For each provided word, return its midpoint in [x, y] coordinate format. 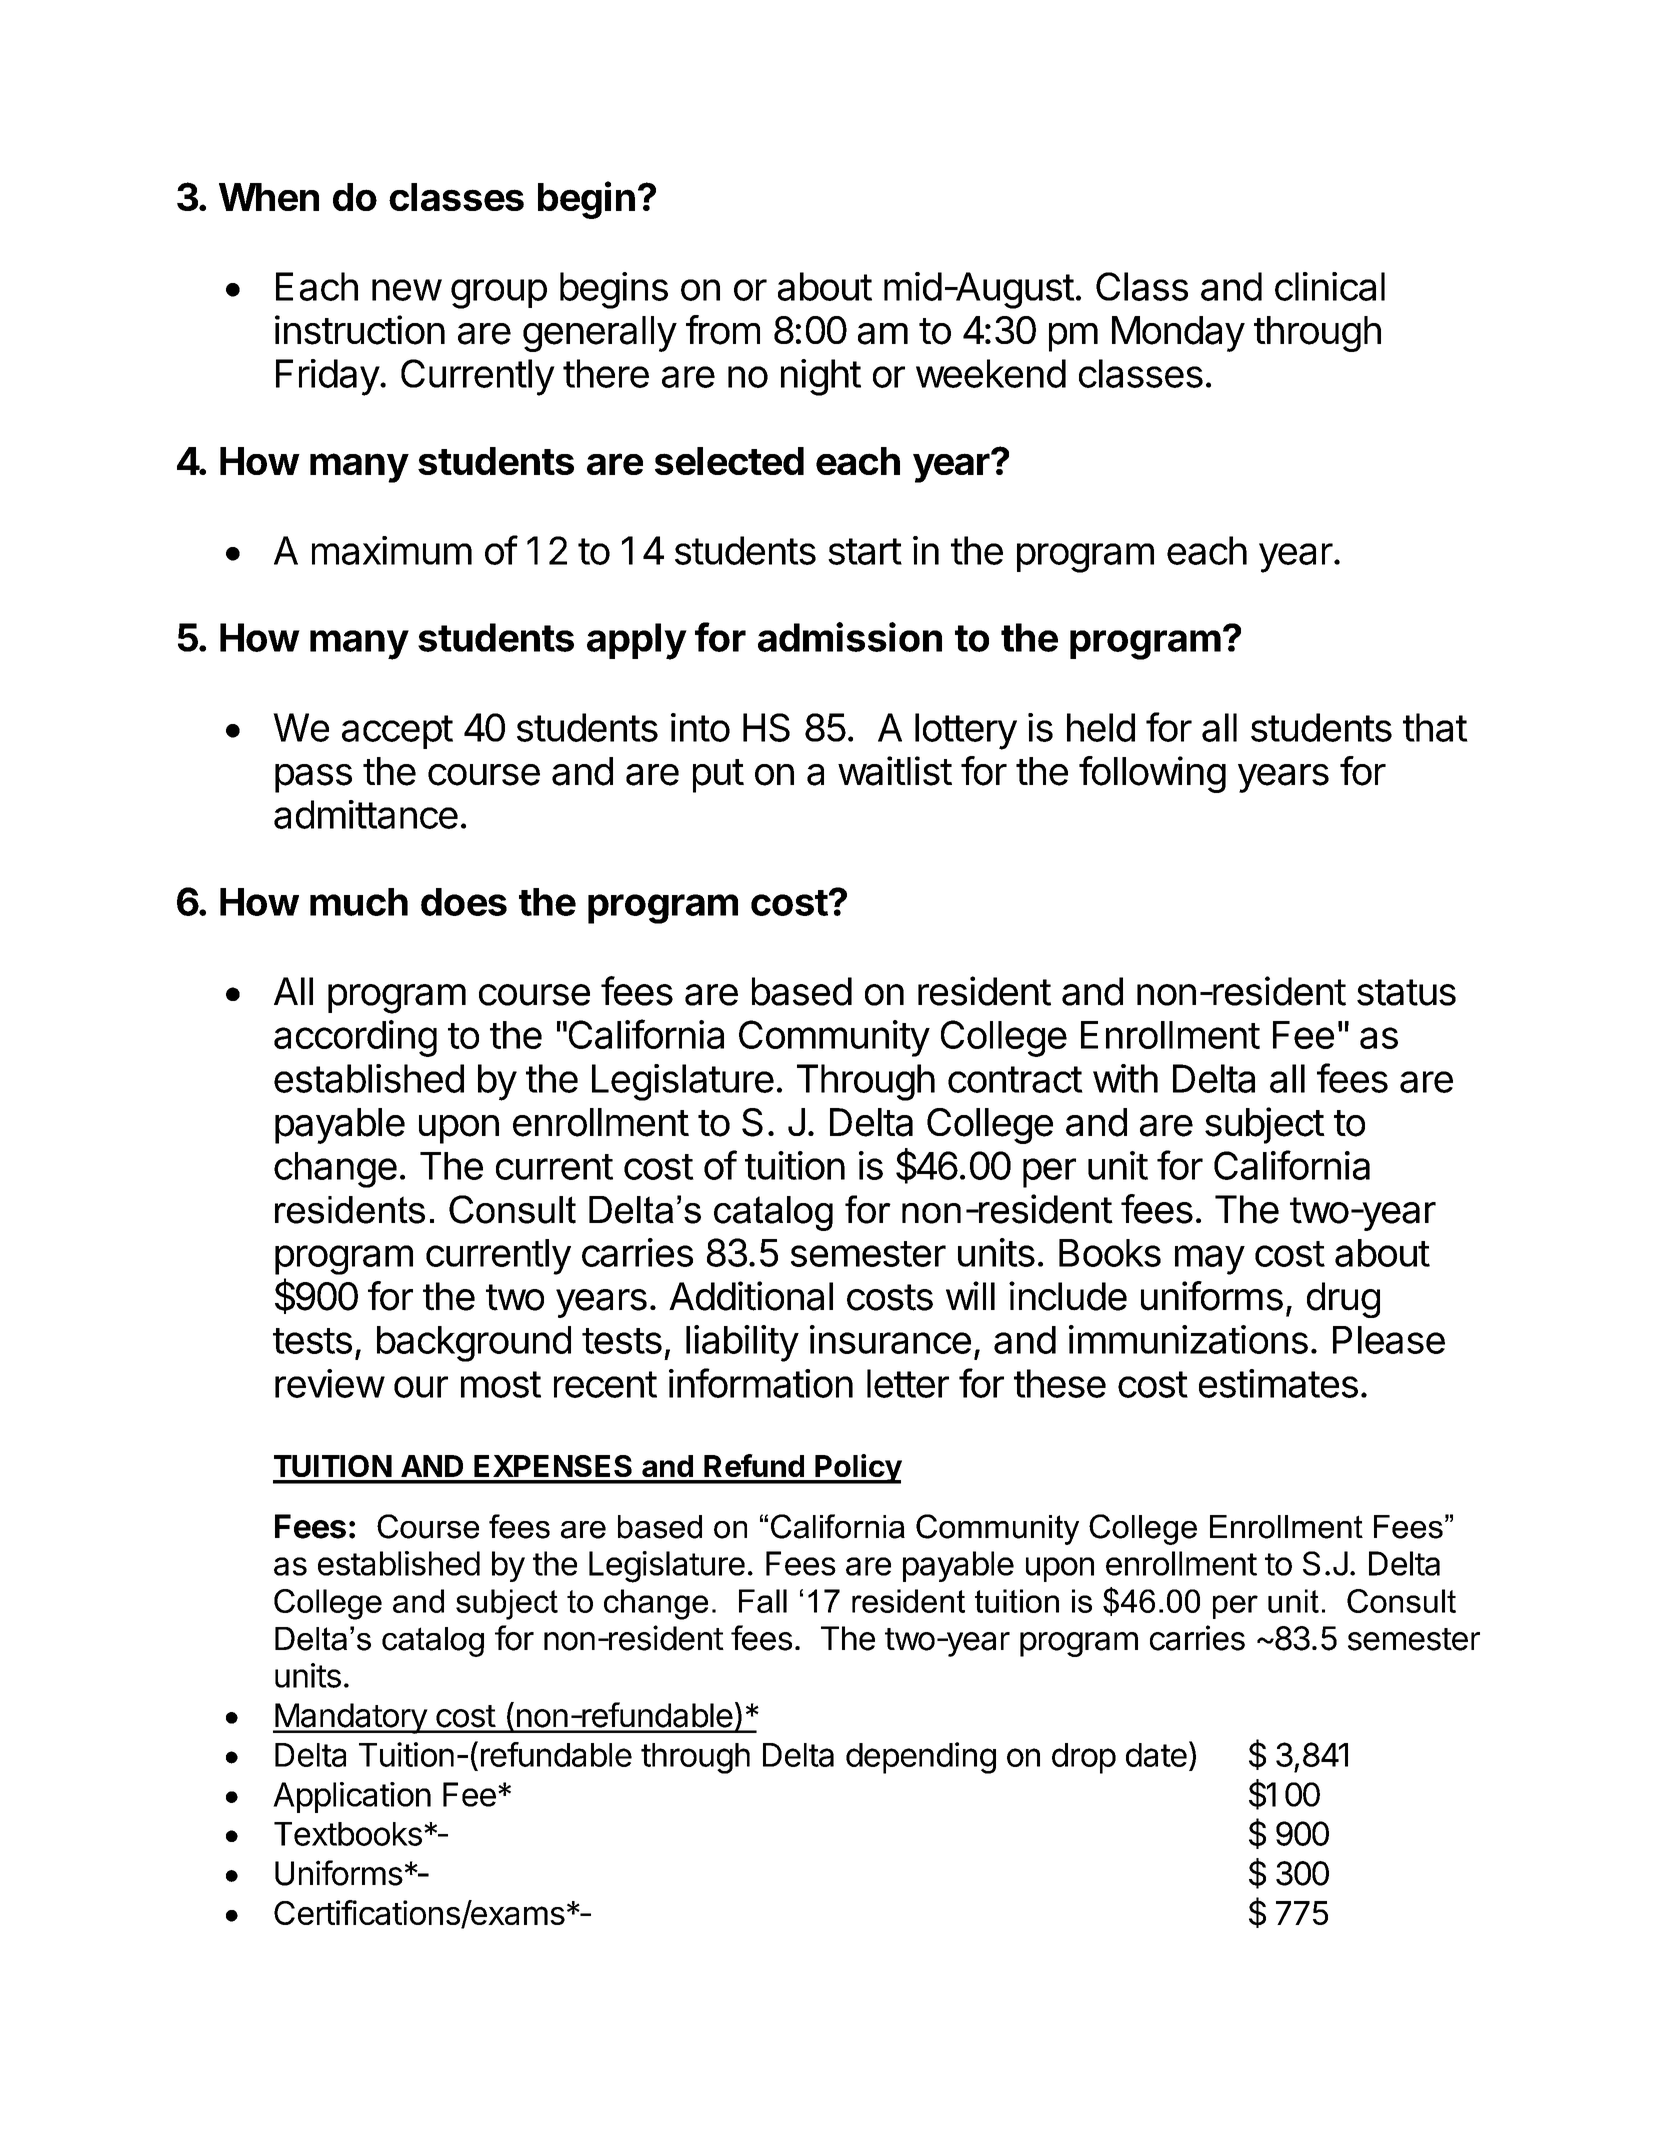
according [355, 1038]
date [1156, 1755]
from [723, 330]
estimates [1278, 1383]
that [1435, 727]
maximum [392, 550]
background [474, 1344]
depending [921, 1758]
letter [908, 1383]
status [1406, 992]
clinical [1330, 286]
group [499, 294]
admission [850, 637]
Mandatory [350, 1718]
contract [1015, 1079]
